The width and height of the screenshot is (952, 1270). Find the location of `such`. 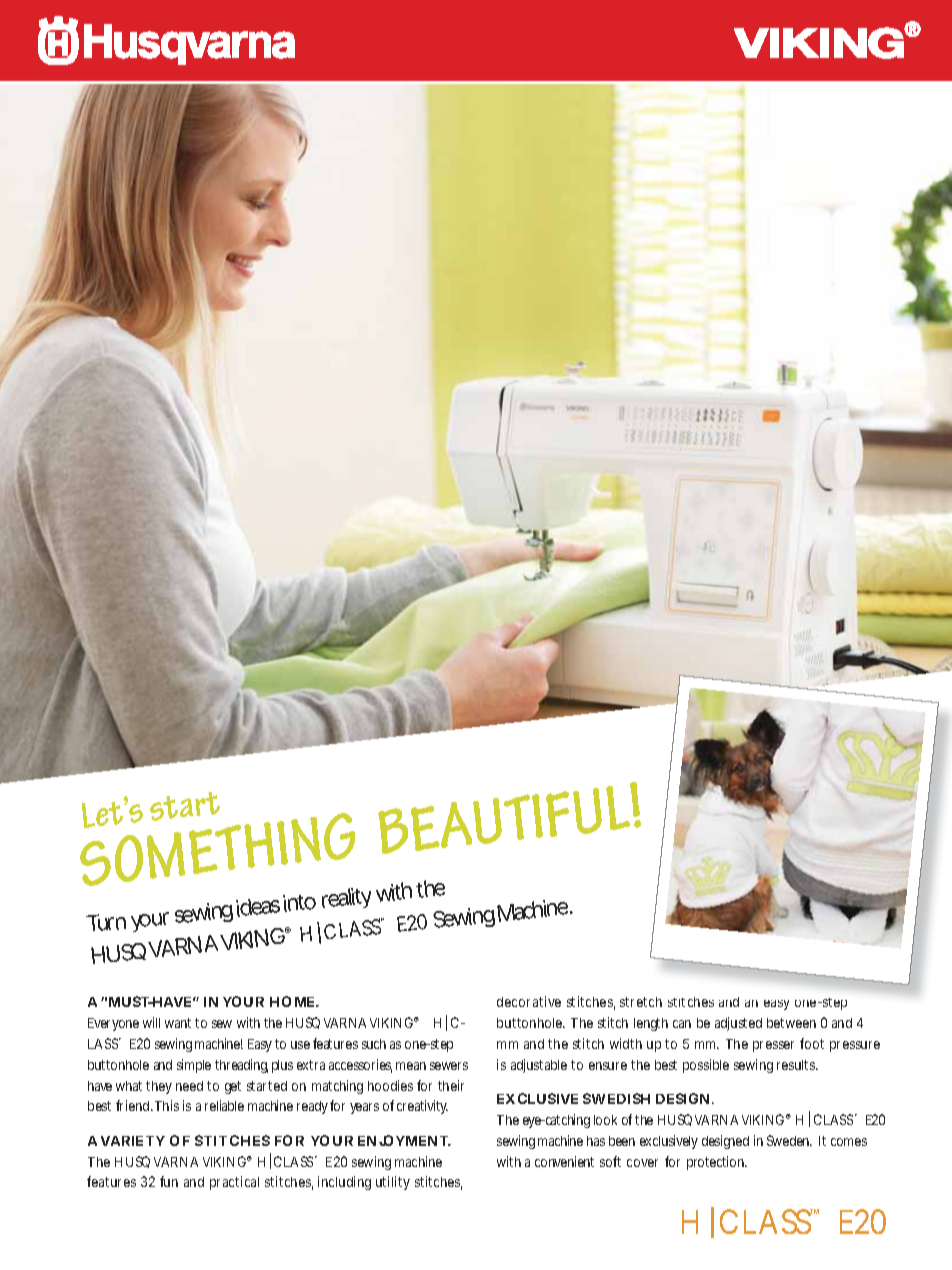

such is located at coordinates (374, 1044).
